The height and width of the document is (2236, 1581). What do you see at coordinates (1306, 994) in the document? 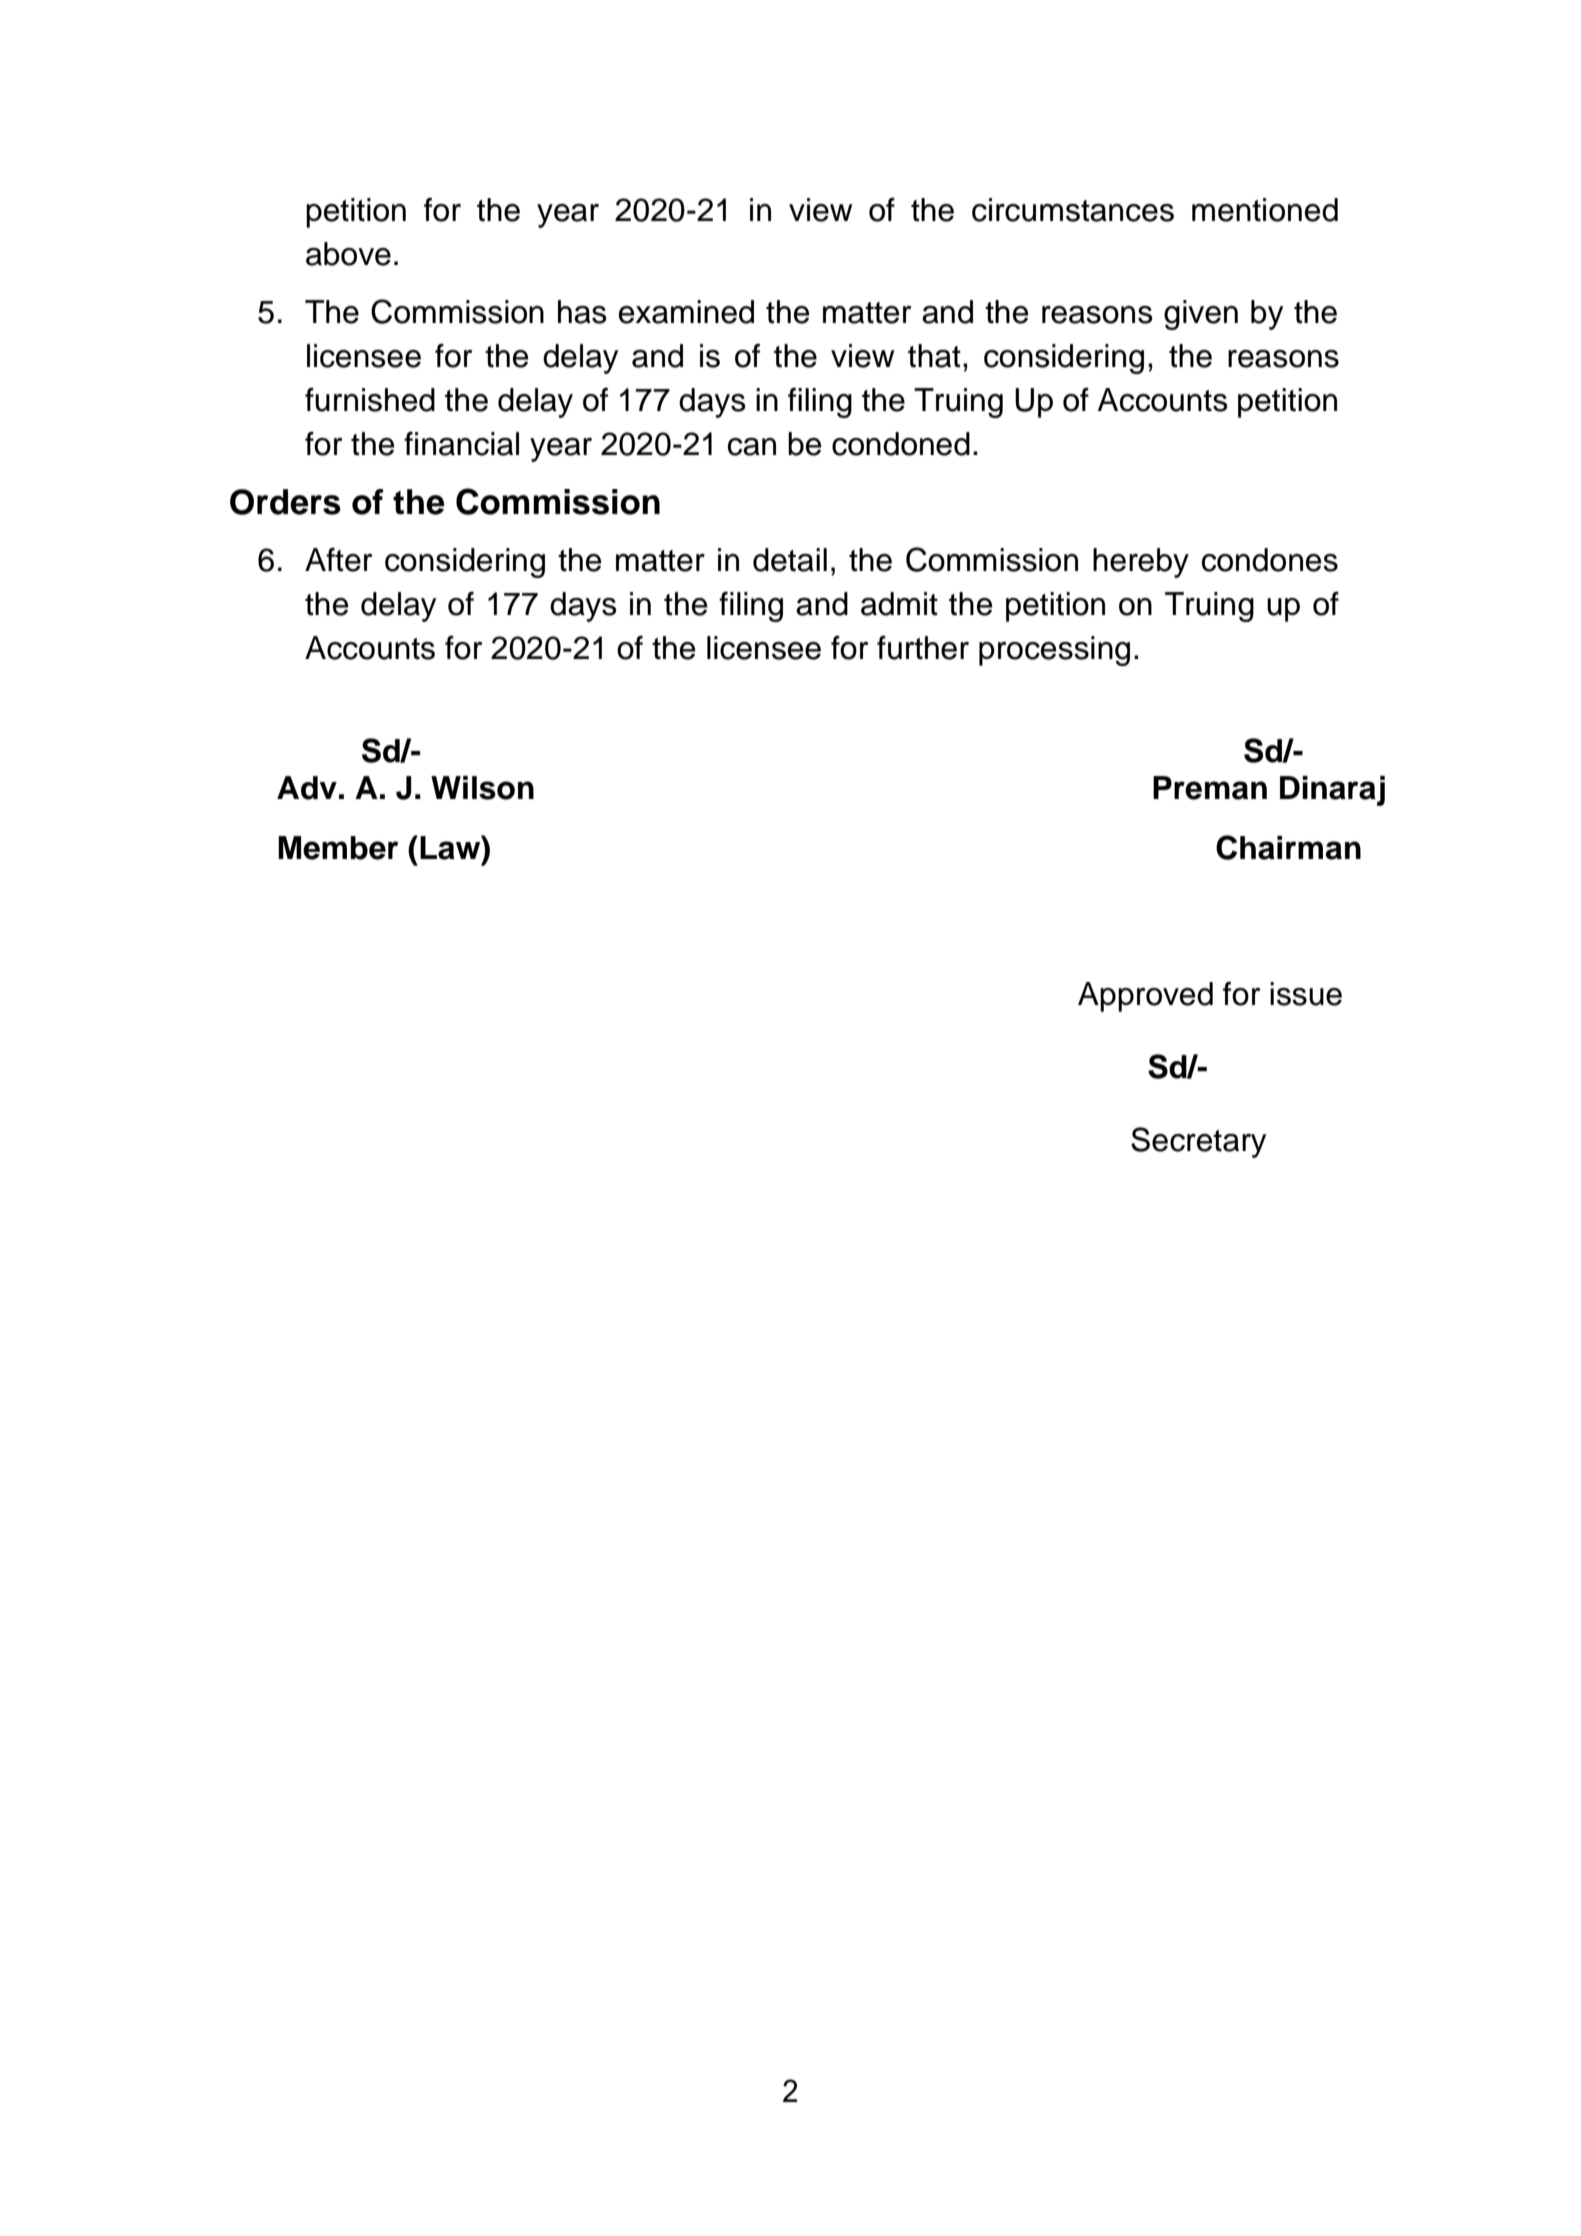
I see `issue` at bounding box center [1306, 994].
